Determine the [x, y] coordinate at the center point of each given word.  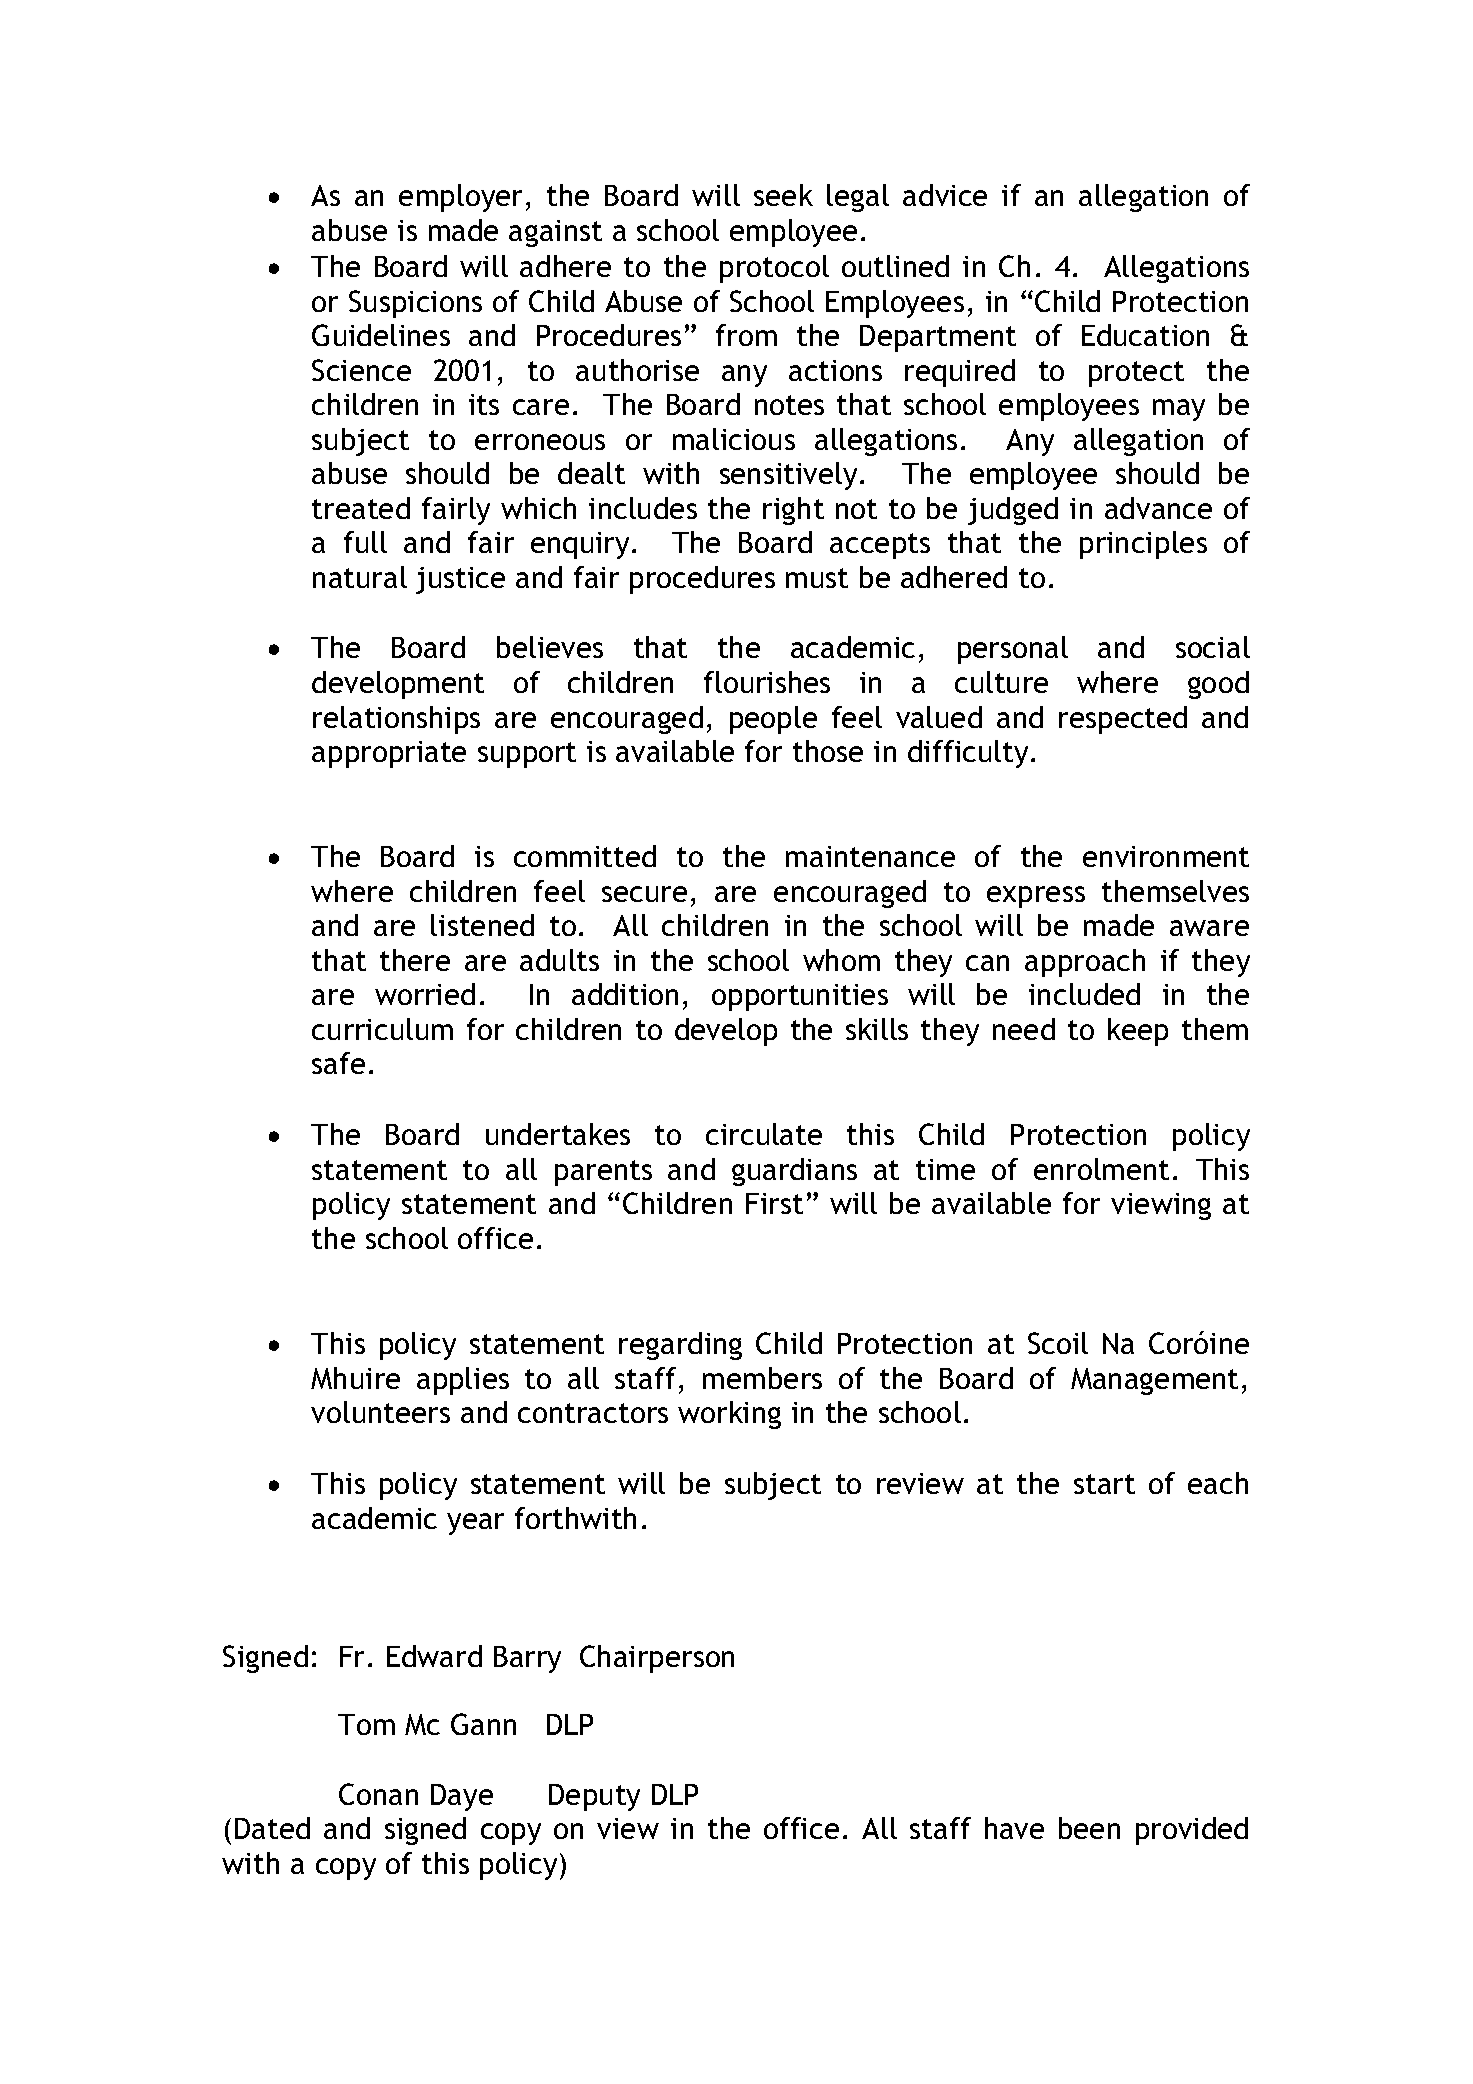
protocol [774, 269]
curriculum [382, 1029]
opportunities [800, 997]
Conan [378, 1794]
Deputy [594, 1797]
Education [1145, 335]
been [1089, 1828]
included [1084, 994]
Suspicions [415, 304]
